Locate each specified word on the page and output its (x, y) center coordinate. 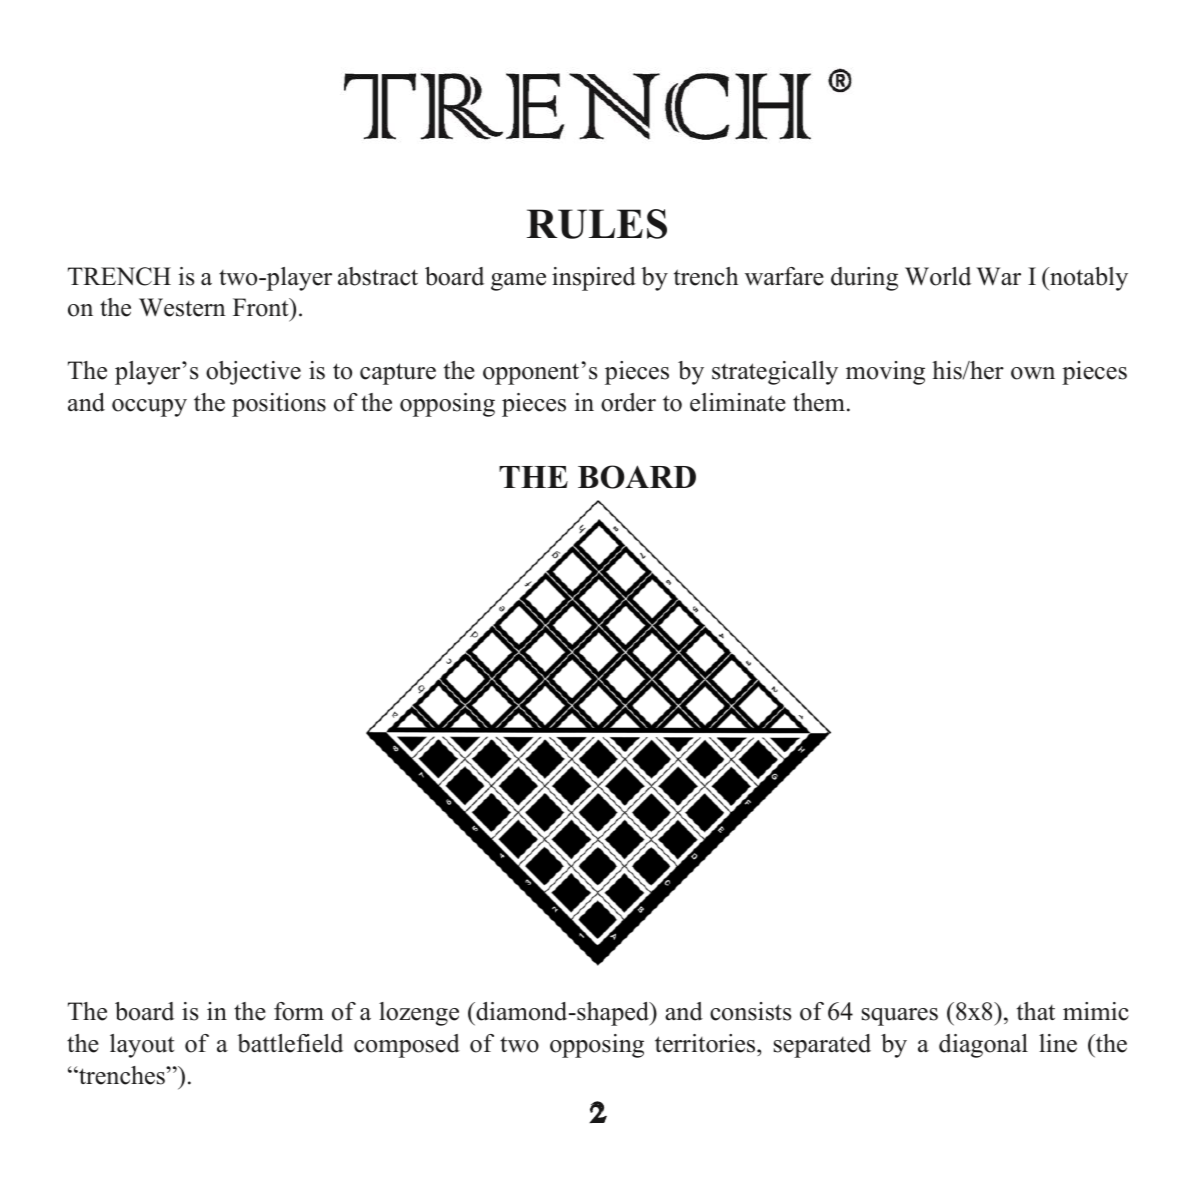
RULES (597, 224)
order (628, 402)
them (819, 402)
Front (262, 307)
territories (706, 1043)
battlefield (290, 1043)
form (299, 1011)
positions (279, 405)
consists (750, 1011)
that (1036, 1011)
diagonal (983, 1046)
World (938, 276)
